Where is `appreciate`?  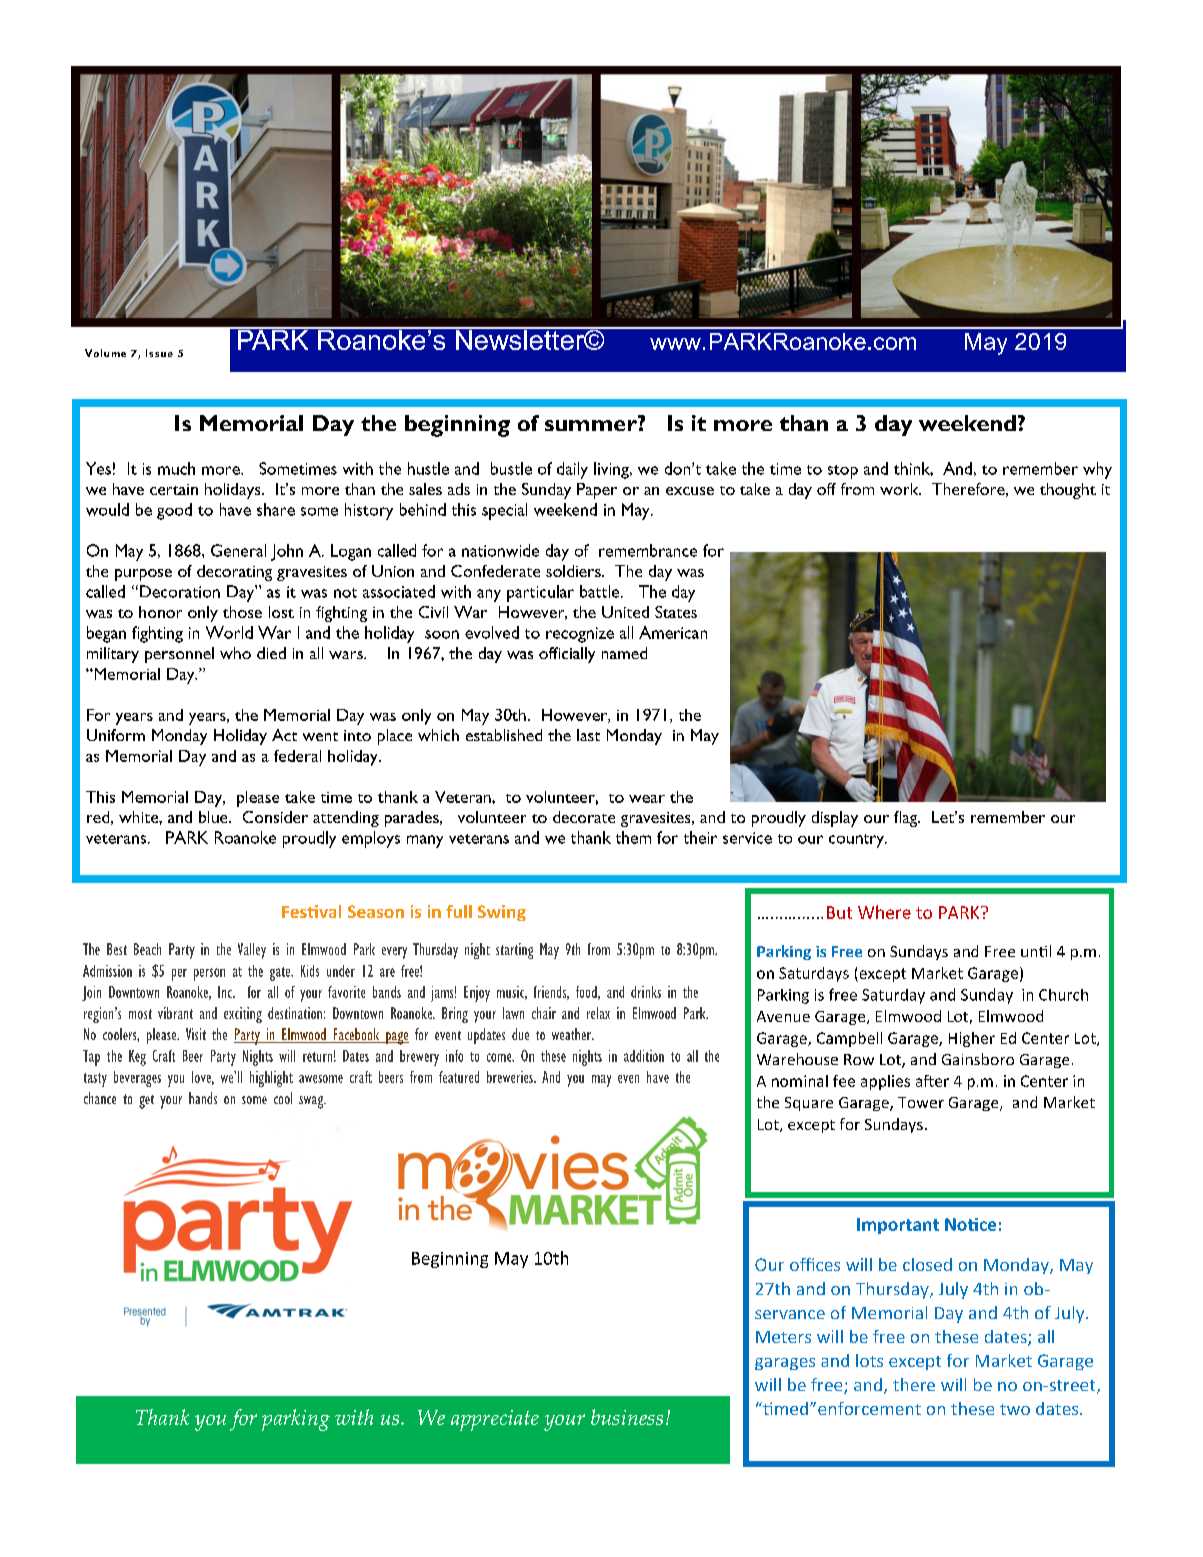
appreciate is located at coordinates (495, 1420).
